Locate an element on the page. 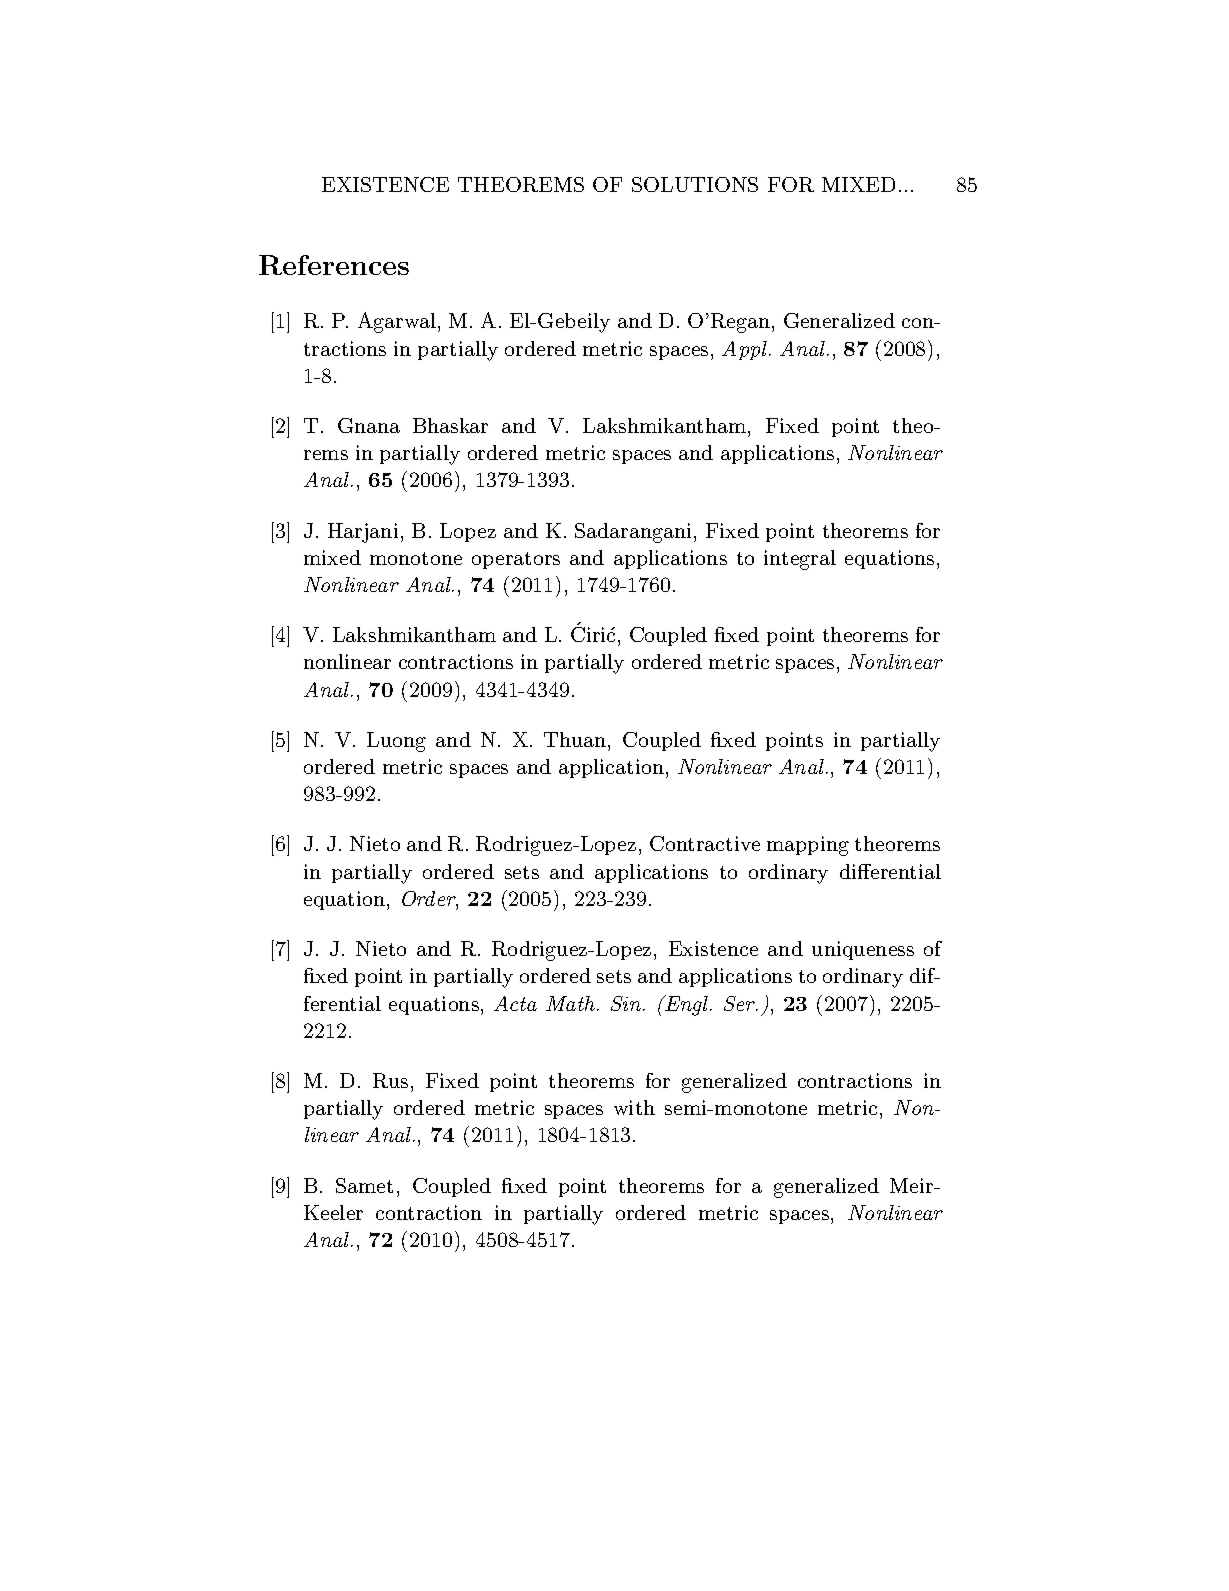 This image has height=1591, width=1229. mapping is located at coordinates (808, 846).
